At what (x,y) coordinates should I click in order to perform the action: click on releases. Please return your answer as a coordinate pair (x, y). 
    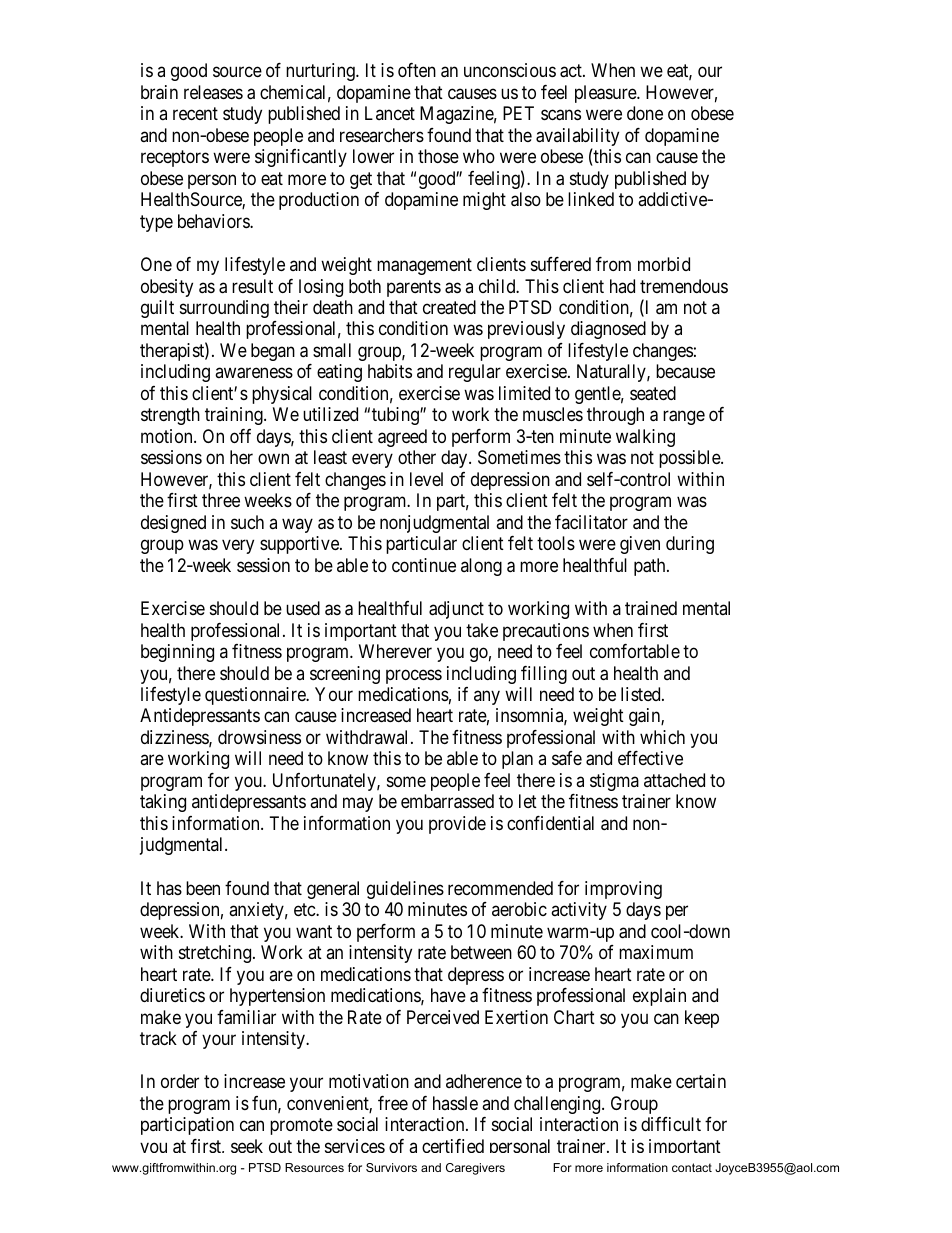
    Looking at the image, I should click on (213, 92).
